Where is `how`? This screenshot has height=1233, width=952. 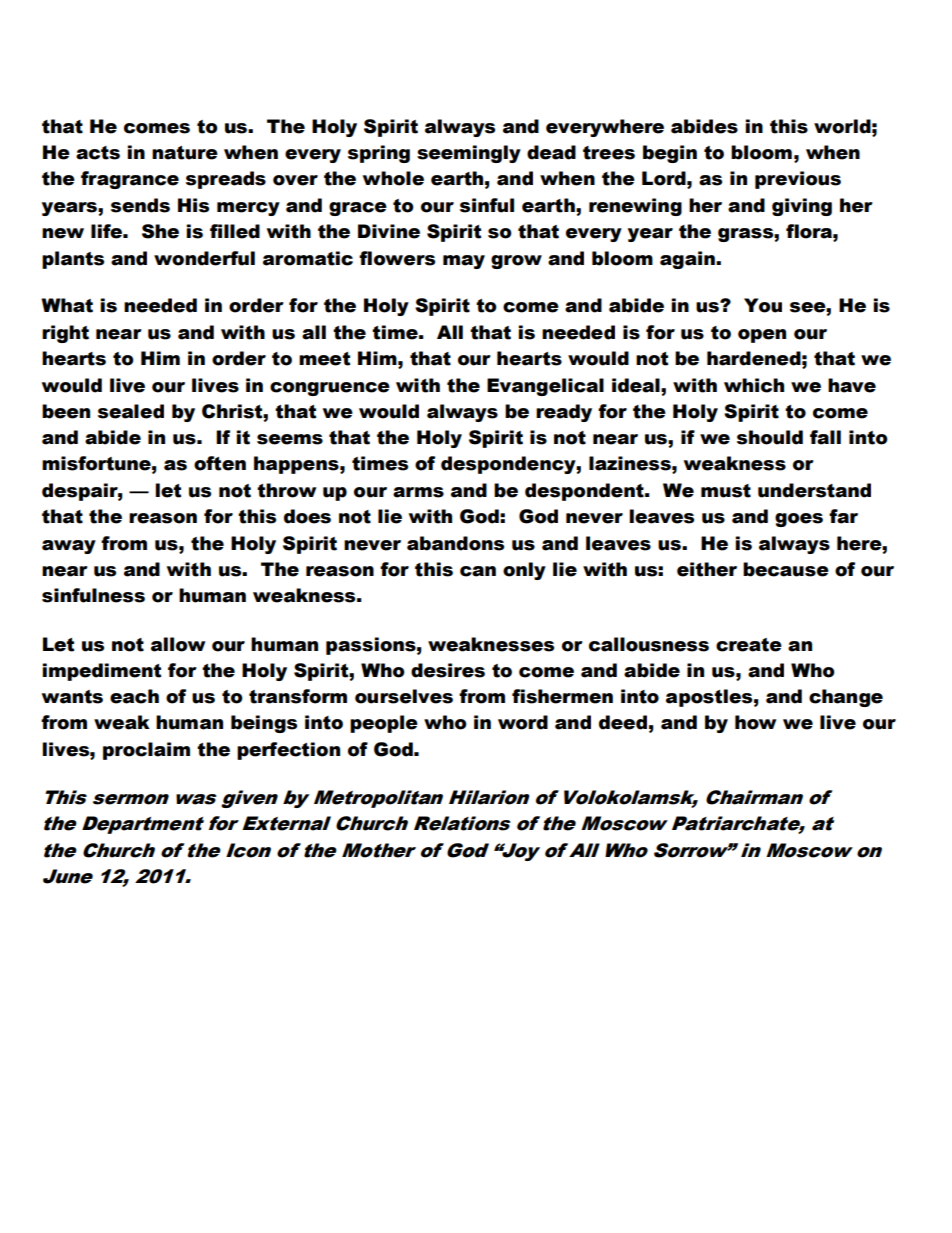 how is located at coordinates (755, 722).
